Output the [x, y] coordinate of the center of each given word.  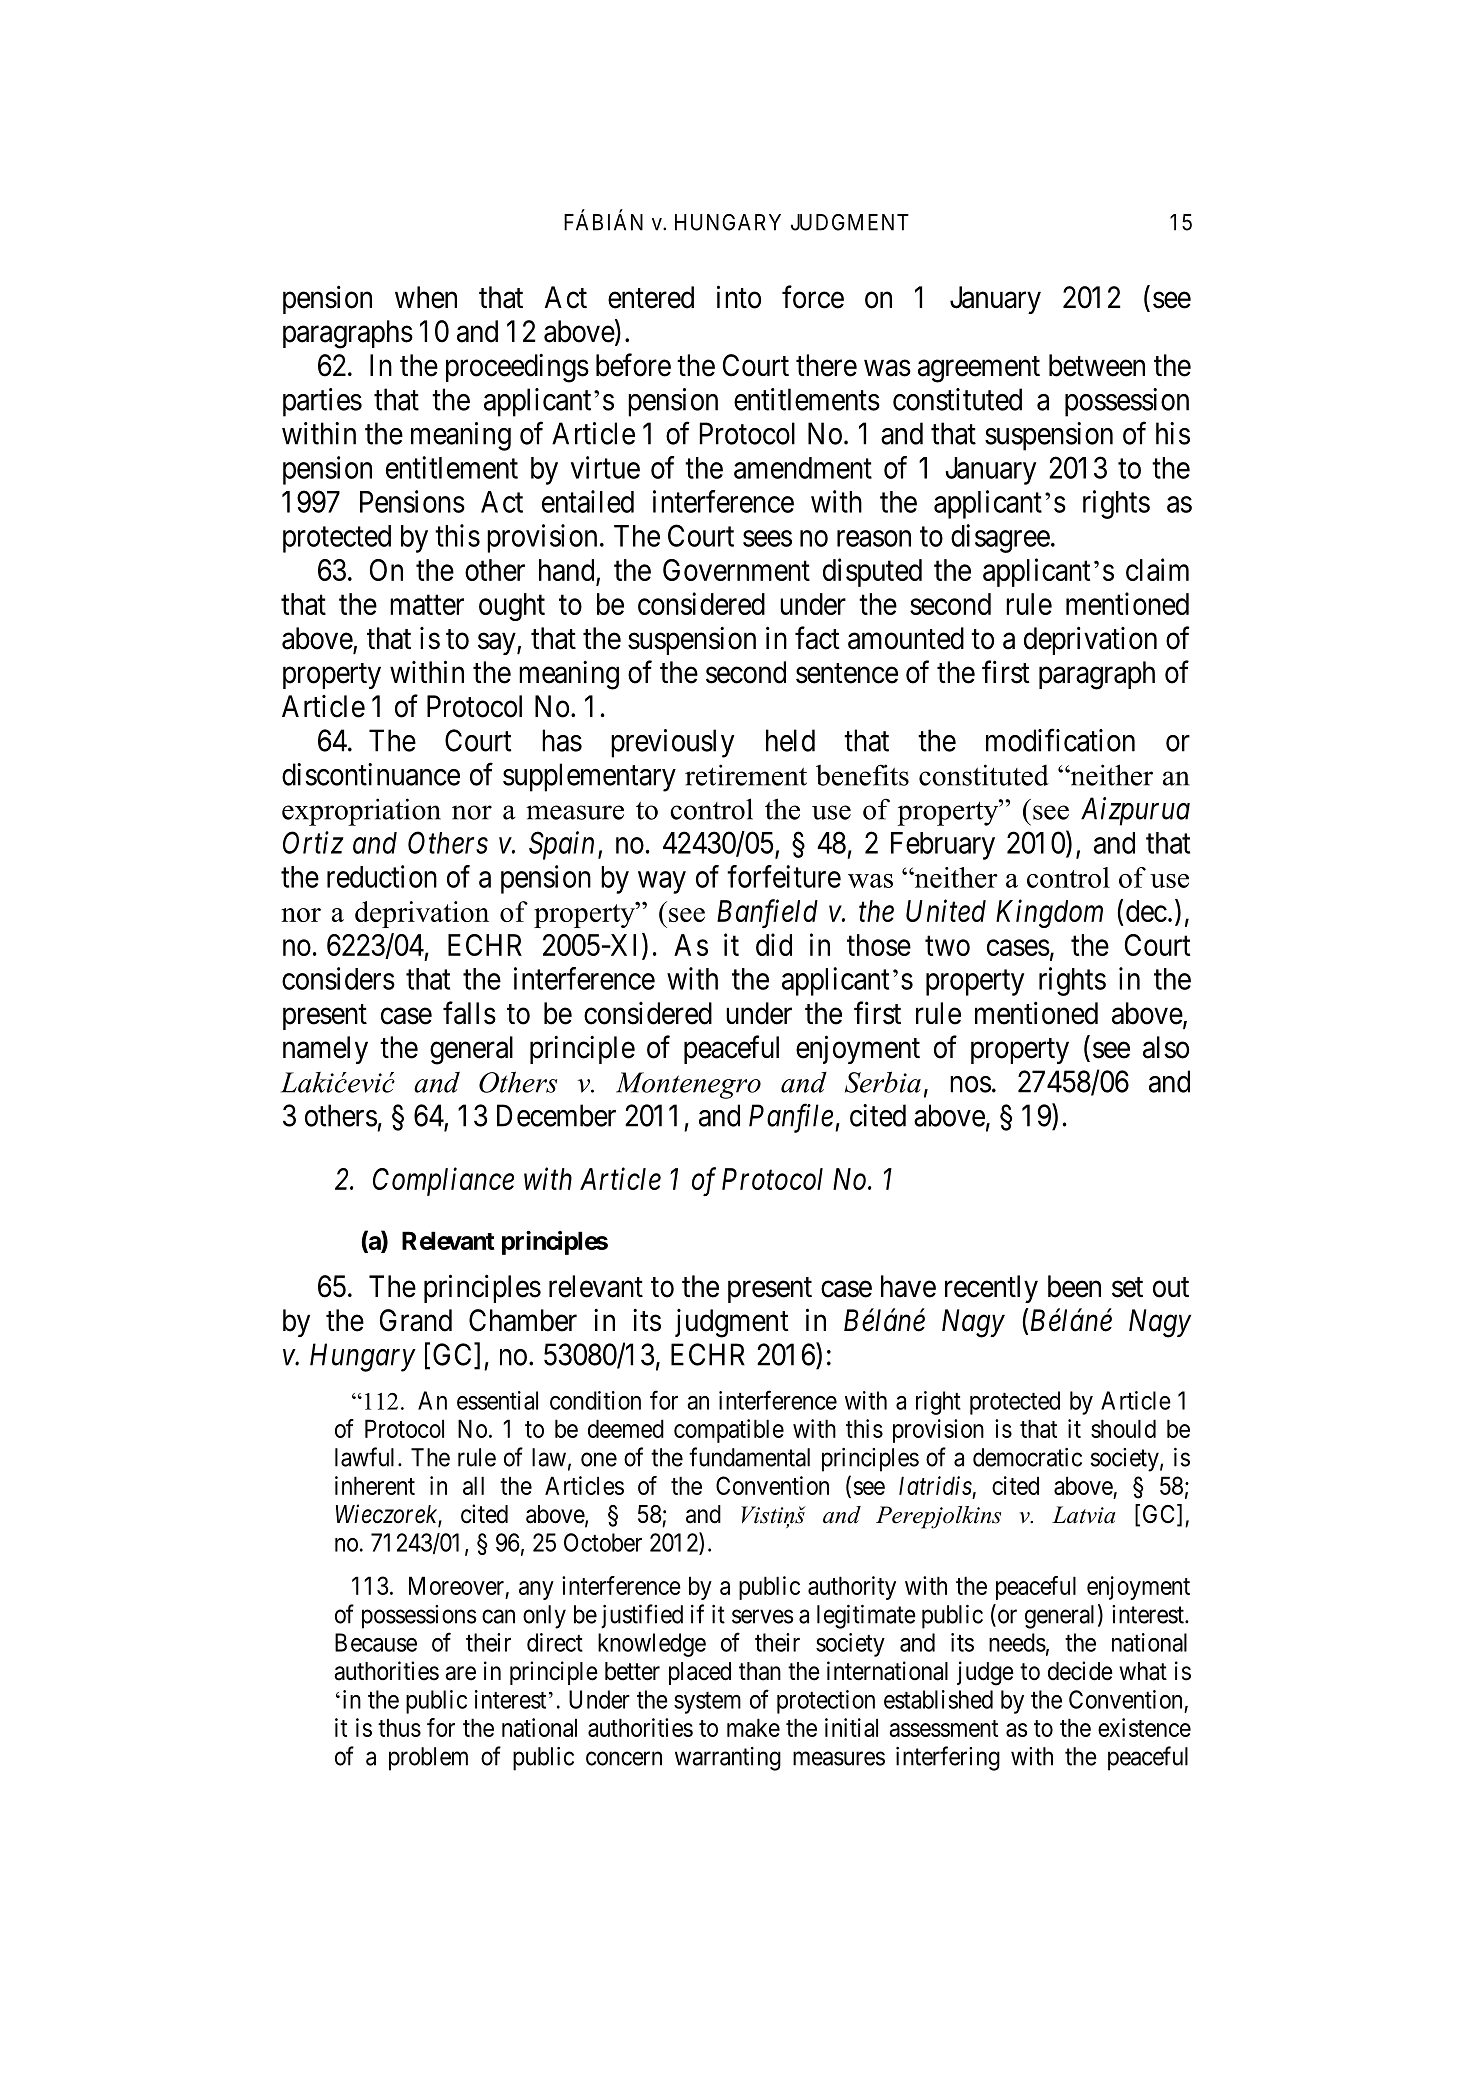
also [1166, 1047]
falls [469, 1013]
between [1097, 365]
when [426, 297]
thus [399, 1727]
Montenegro [688, 1085]
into [739, 297]
